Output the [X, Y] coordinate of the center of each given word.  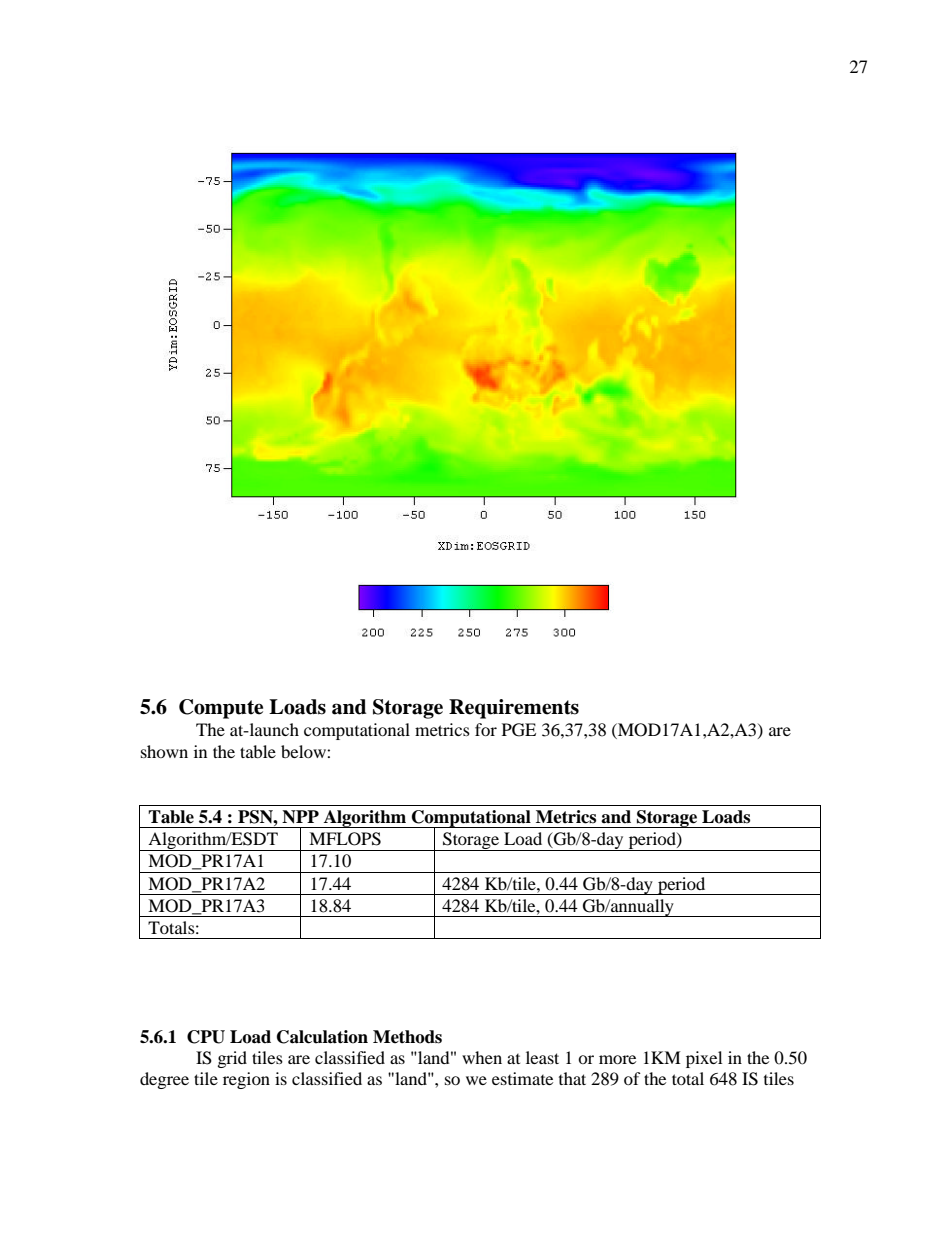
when [482, 1057]
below [304, 751]
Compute [221, 709]
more [617, 1059]
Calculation [322, 1037]
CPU [206, 1037]
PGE [519, 730]
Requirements [514, 709]
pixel [704, 1059]
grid [232, 1059]
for [486, 729]
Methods [407, 1037]
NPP [300, 817]
